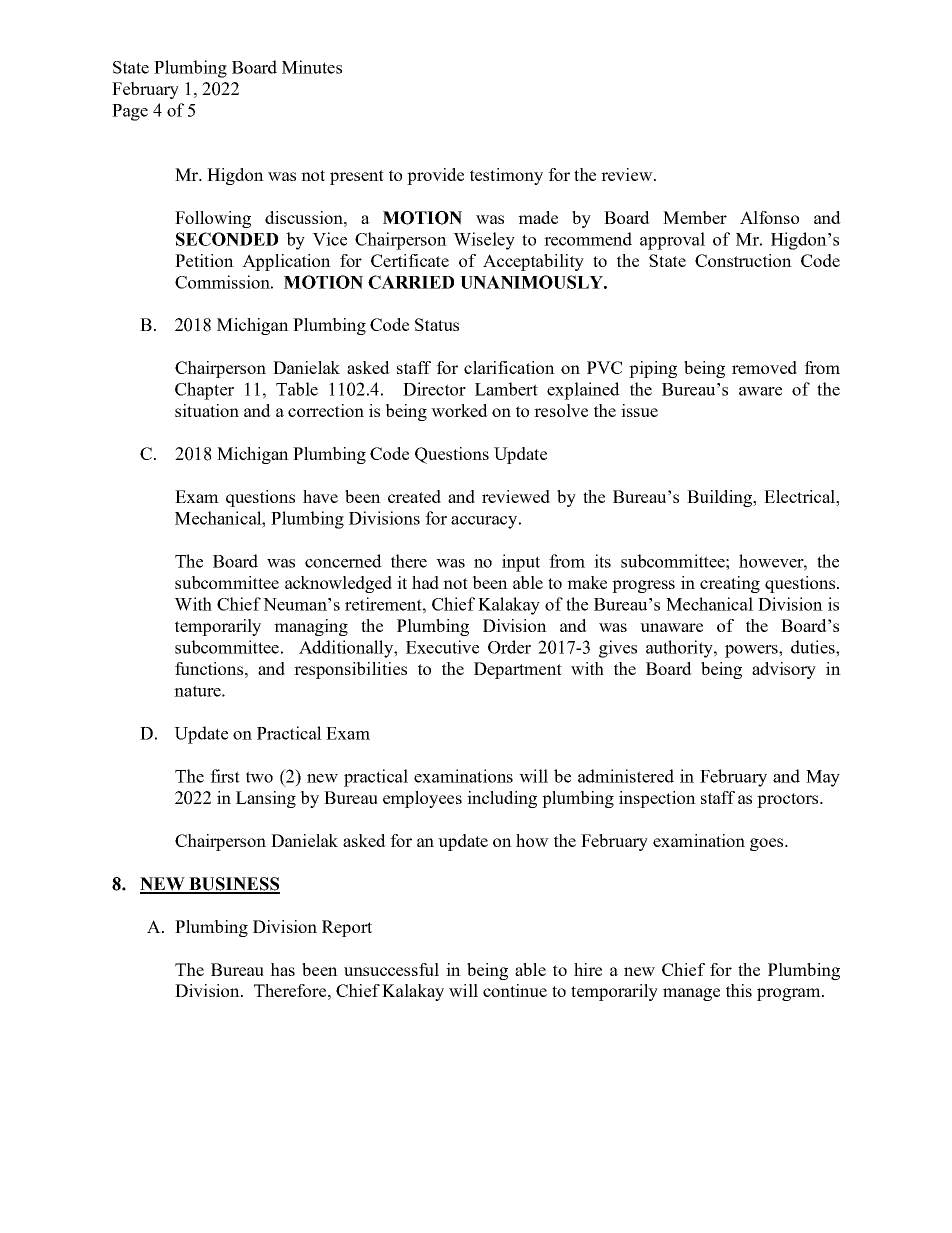 The height and width of the image is (1233, 952). Describe the element at coordinates (130, 112) in the image. I see `Page` at that location.
